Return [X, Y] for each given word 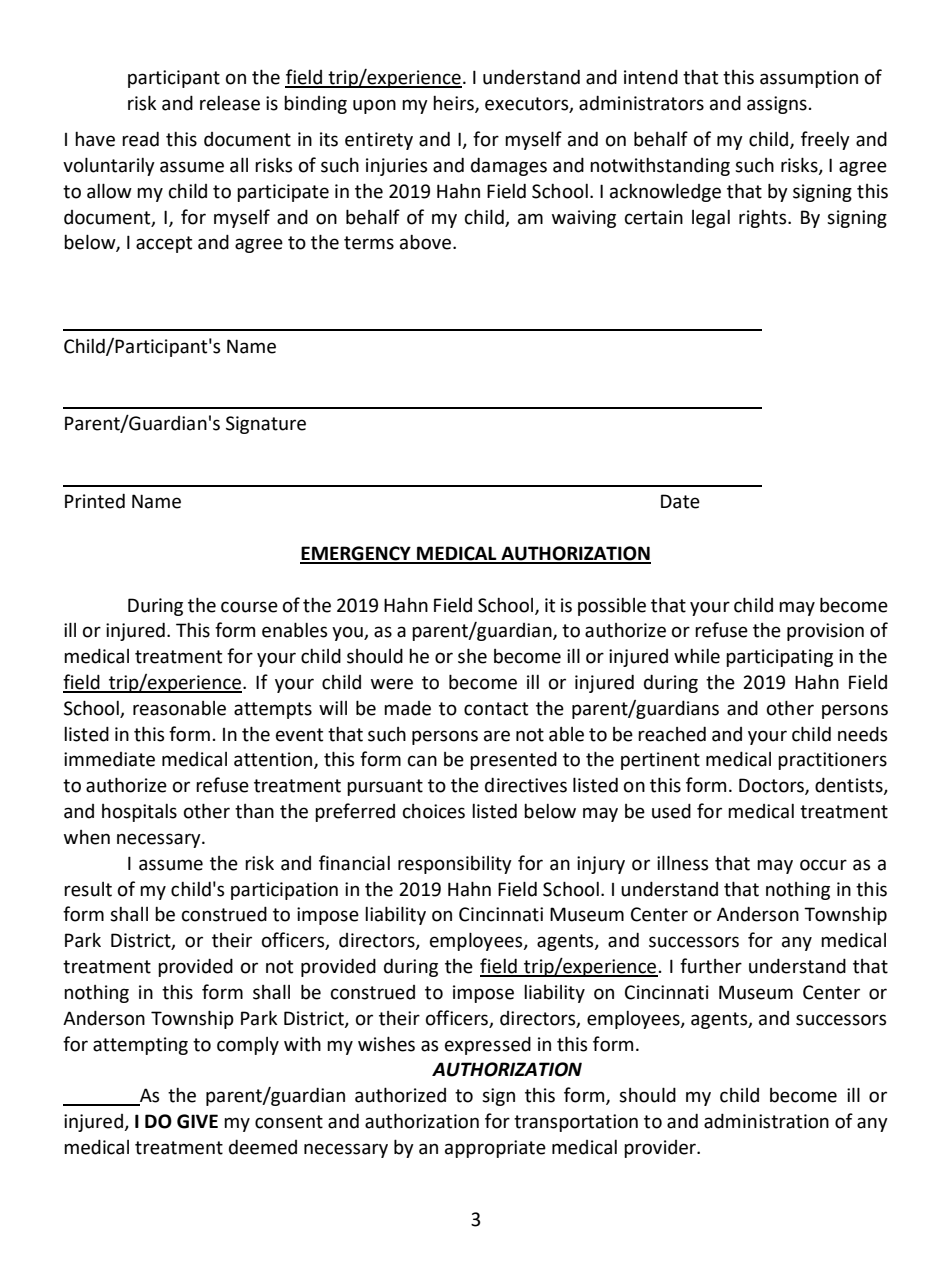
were [392, 684]
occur [823, 865]
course [249, 607]
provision [825, 632]
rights [764, 219]
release [230, 103]
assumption [809, 79]
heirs [454, 104]
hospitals [139, 813]
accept [164, 244]
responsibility [455, 865]
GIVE [197, 1121]
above [425, 242]
